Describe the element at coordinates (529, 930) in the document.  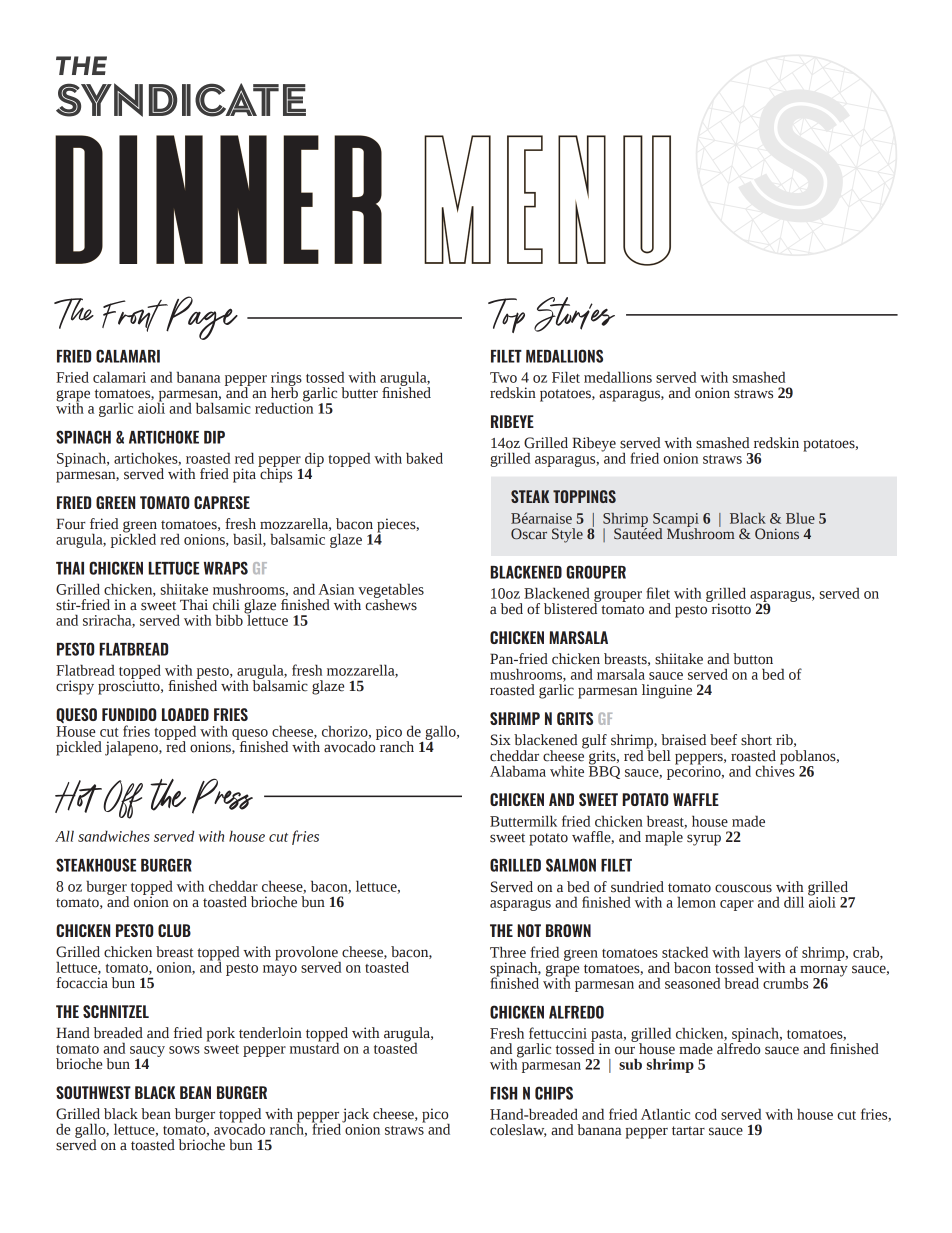
I see `NOT` at that location.
